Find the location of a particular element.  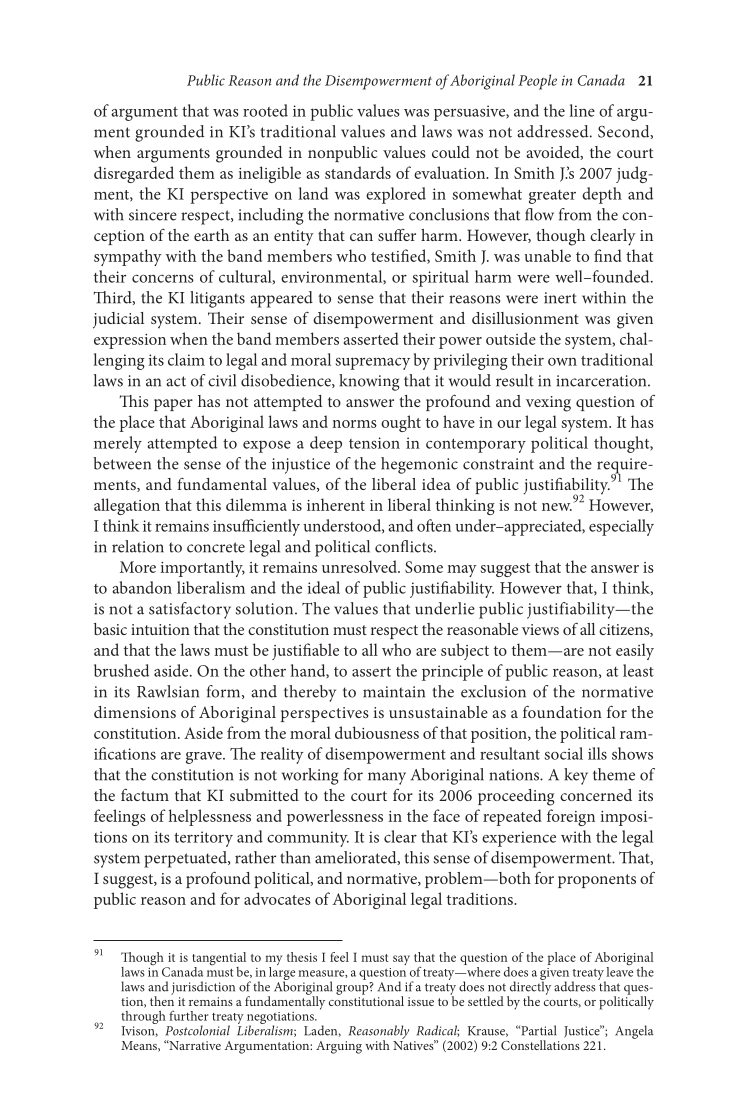

especially is located at coordinates (621, 527).
